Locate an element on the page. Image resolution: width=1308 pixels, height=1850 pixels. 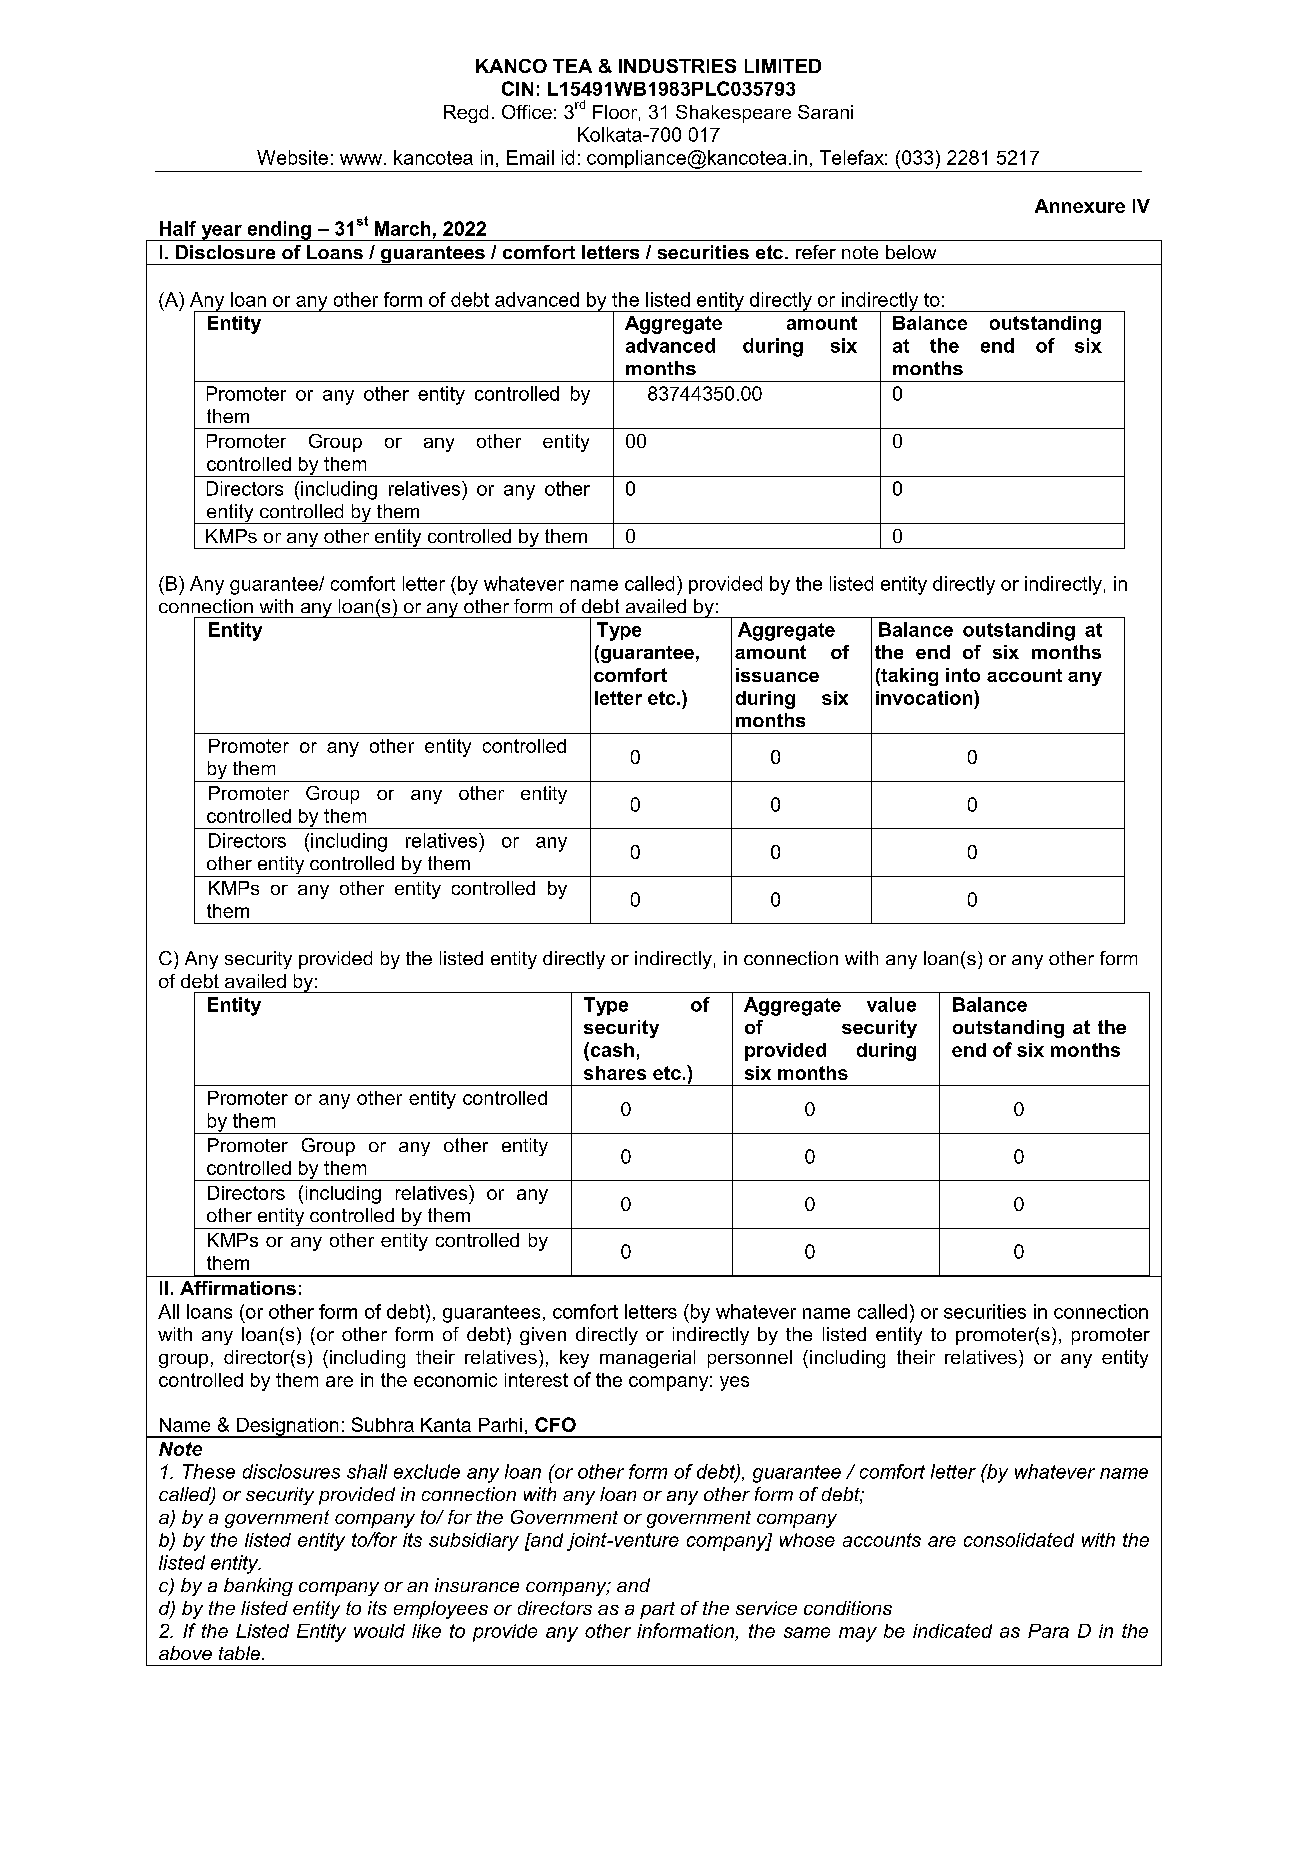
banking is located at coordinates (258, 1587).
